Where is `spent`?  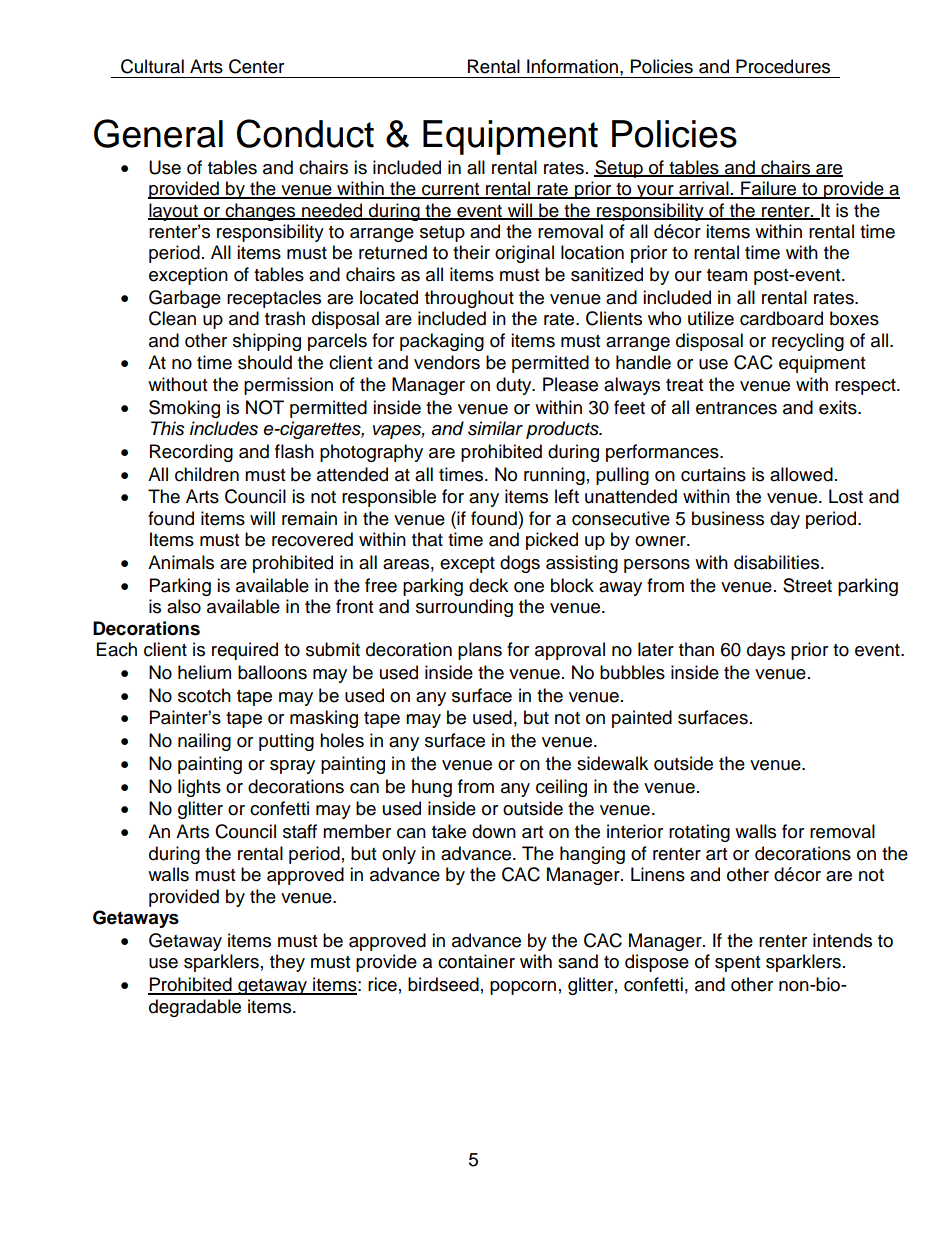 spent is located at coordinates (737, 964).
